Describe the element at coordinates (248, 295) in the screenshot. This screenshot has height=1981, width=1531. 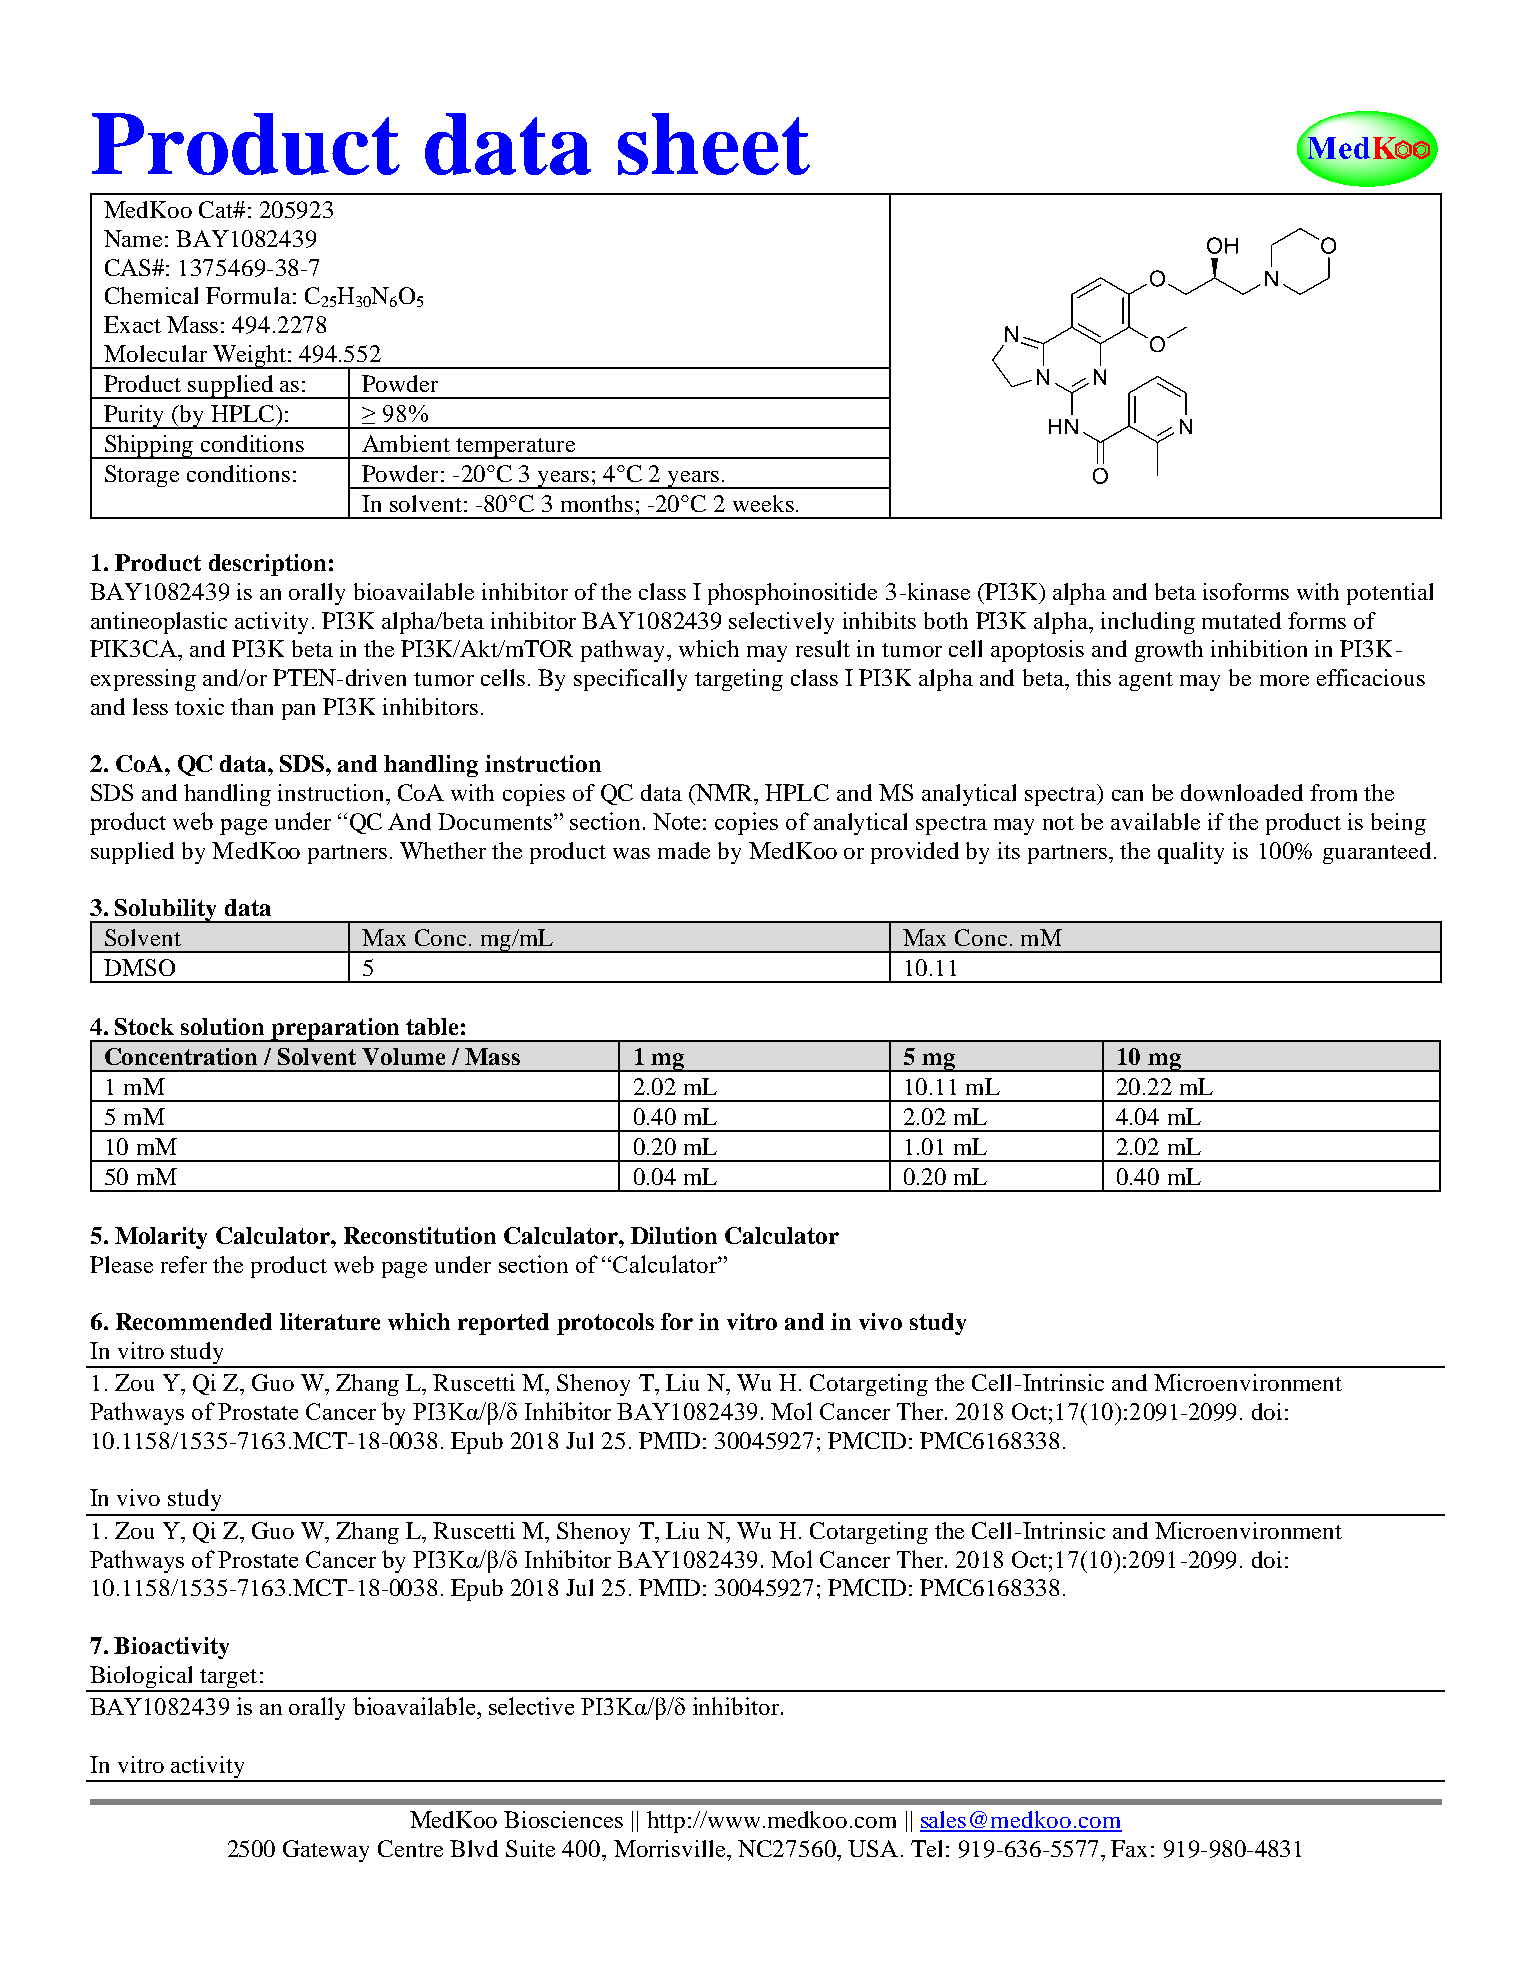
I see `Formula` at that location.
